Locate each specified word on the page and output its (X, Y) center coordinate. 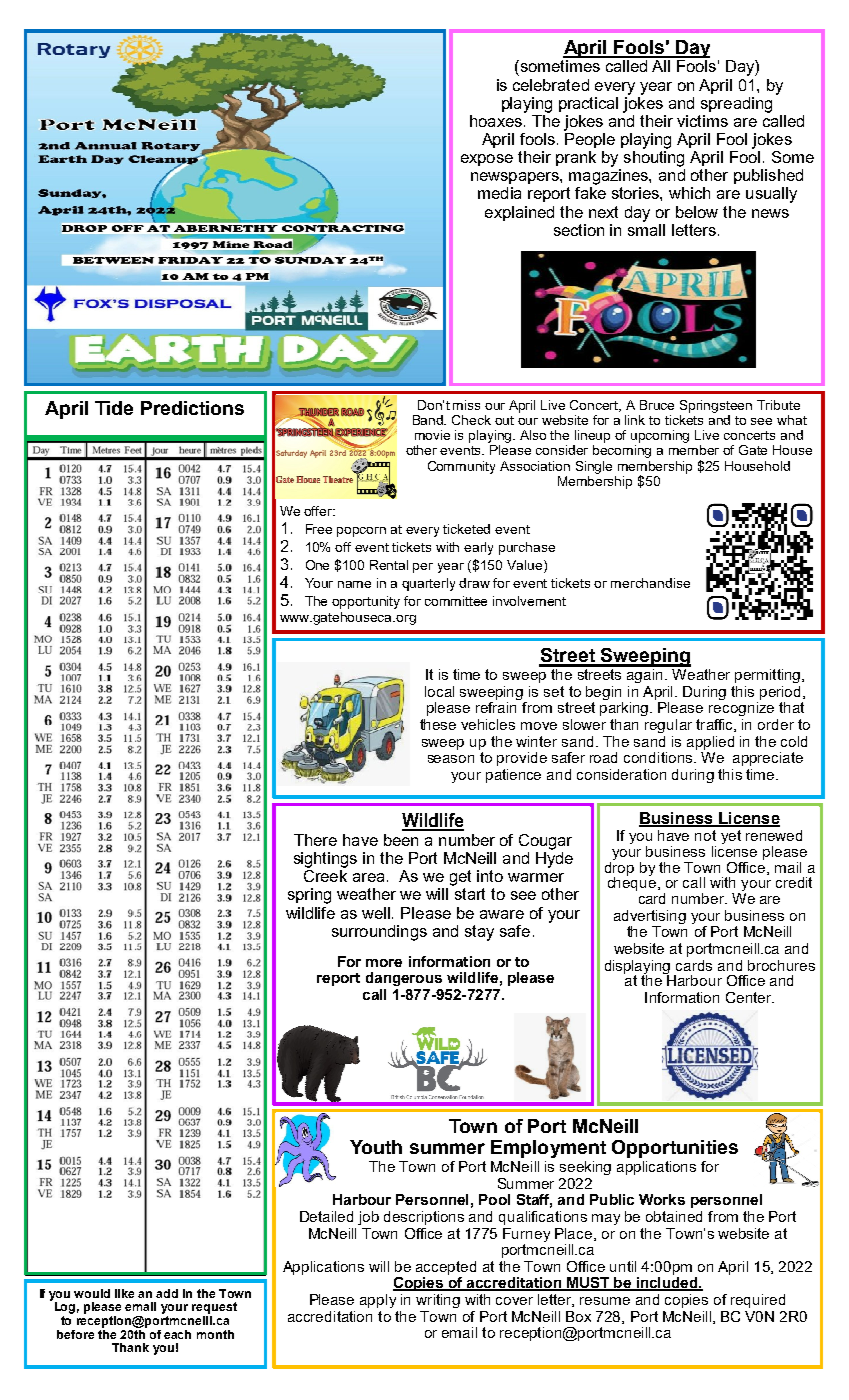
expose (487, 160)
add (167, 1293)
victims (702, 121)
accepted (446, 1268)
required (758, 1301)
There (315, 840)
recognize (741, 709)
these (438, 724)
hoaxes (496, 121)
